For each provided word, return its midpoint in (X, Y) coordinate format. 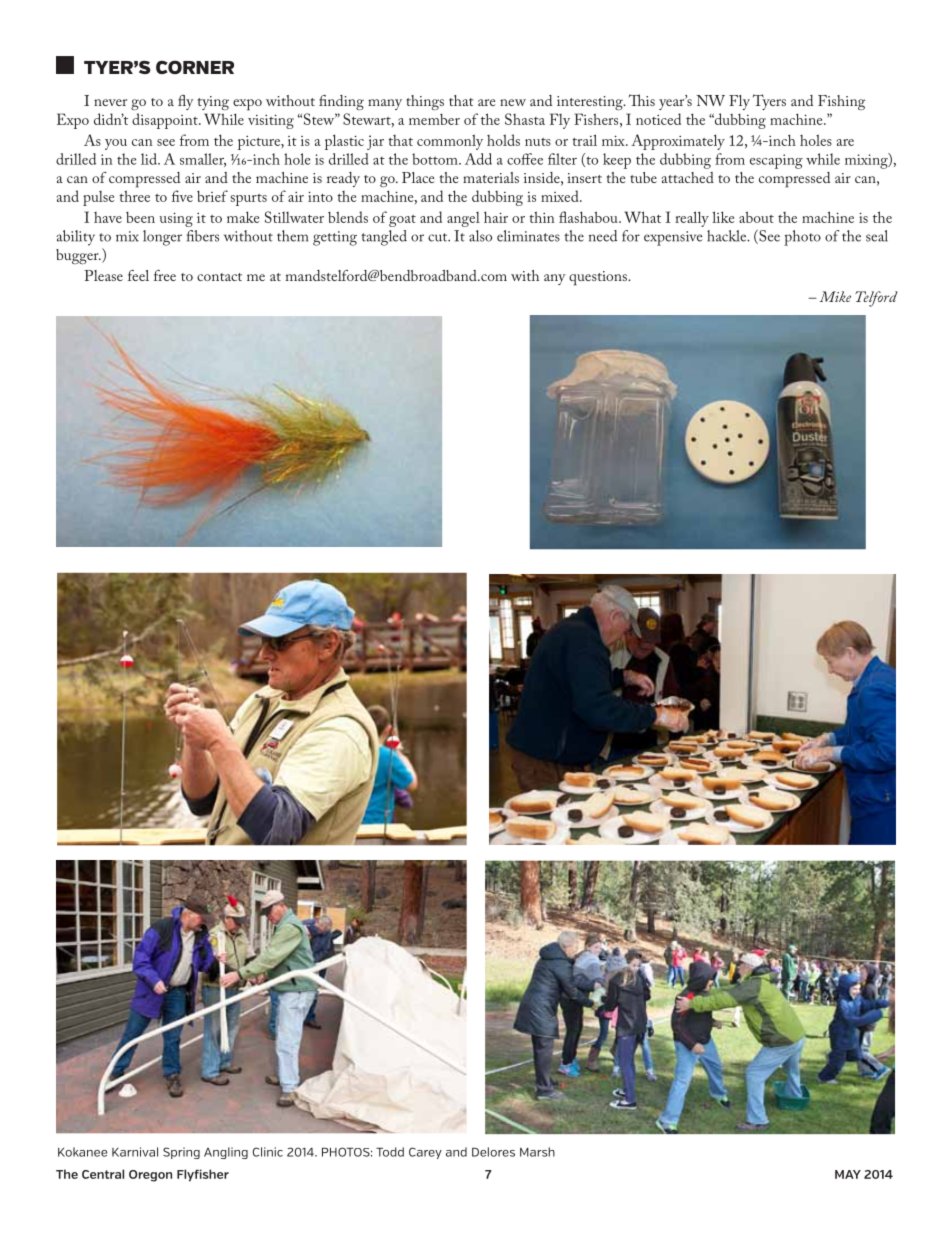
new (513, 102)
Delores (493, 1152)
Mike (835, 296)
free (165, 275)
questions (599, 278)
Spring (181, 1153)
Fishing (841, 102)
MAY (848, 1174)
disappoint (166, 121)
